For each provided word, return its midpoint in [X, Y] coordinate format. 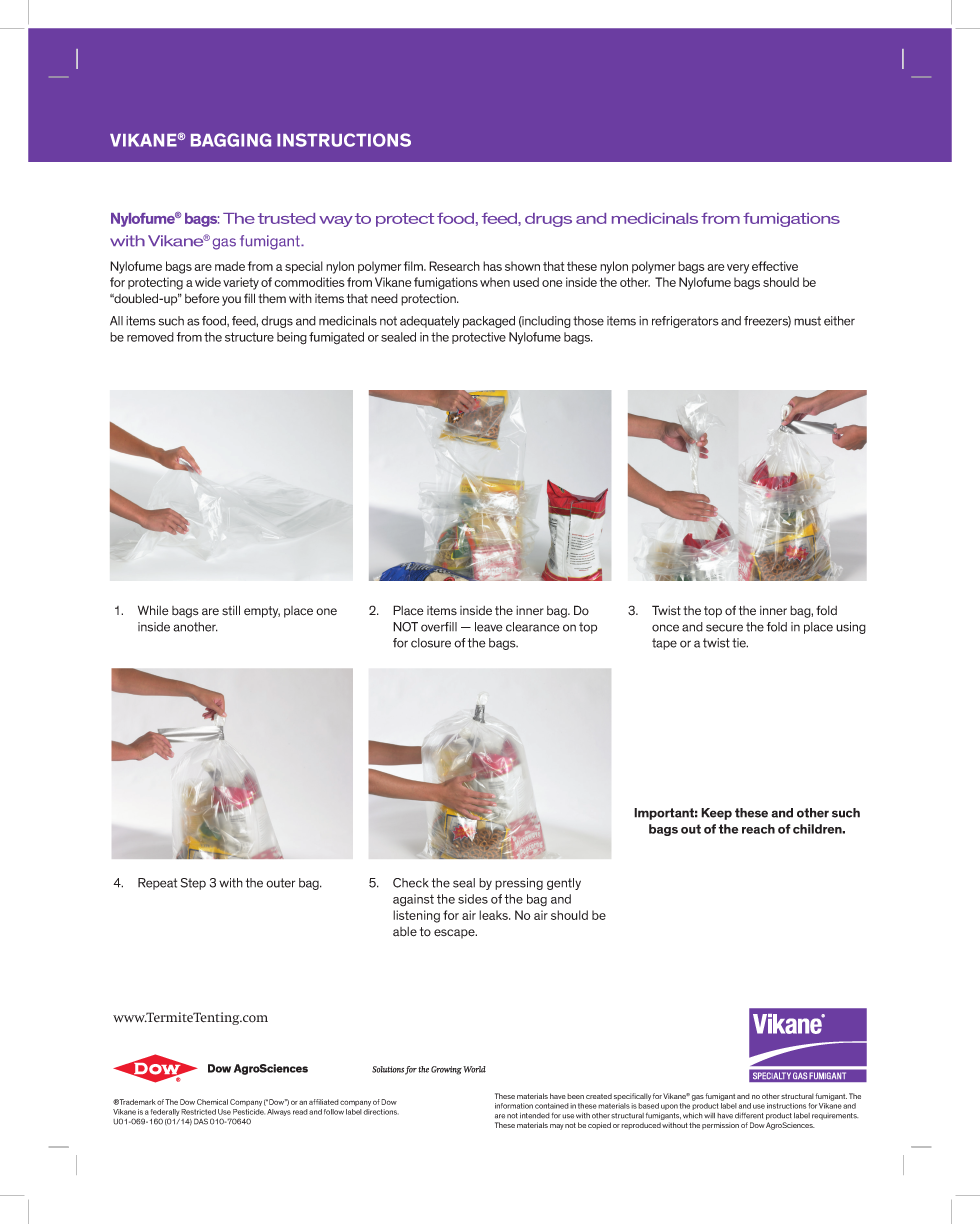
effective [775, 266]
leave [489, 627]
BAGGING [231, 140]
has [492, 266]
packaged [489, 322]
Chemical [212, 1102]
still [231, 610]
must [807, 321]
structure [249, 337]
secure [724, 628]
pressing [519, 884]
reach [758, 829]
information [514, 1106]
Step [193, 884]
